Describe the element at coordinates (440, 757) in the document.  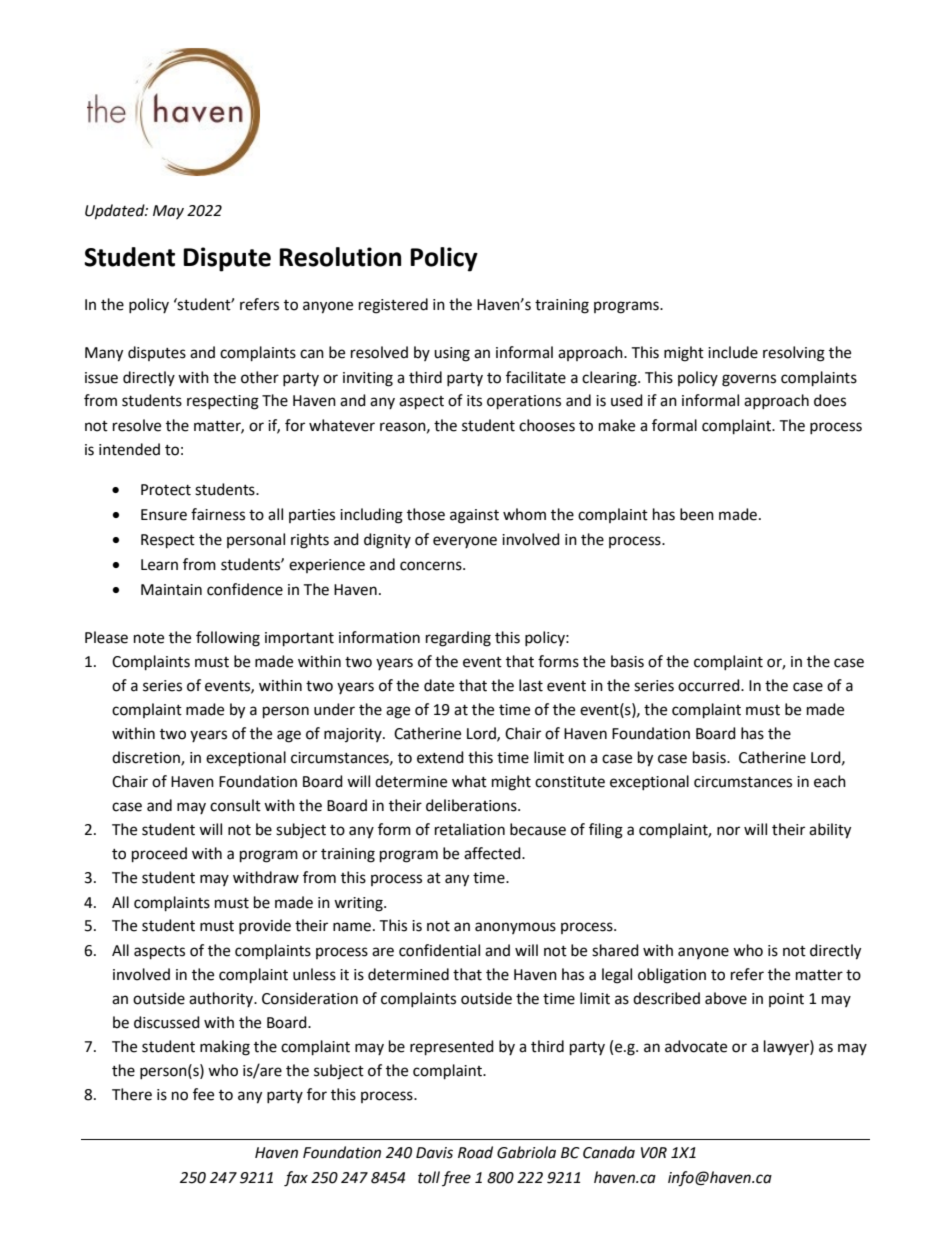
I see `extend` at that location.
